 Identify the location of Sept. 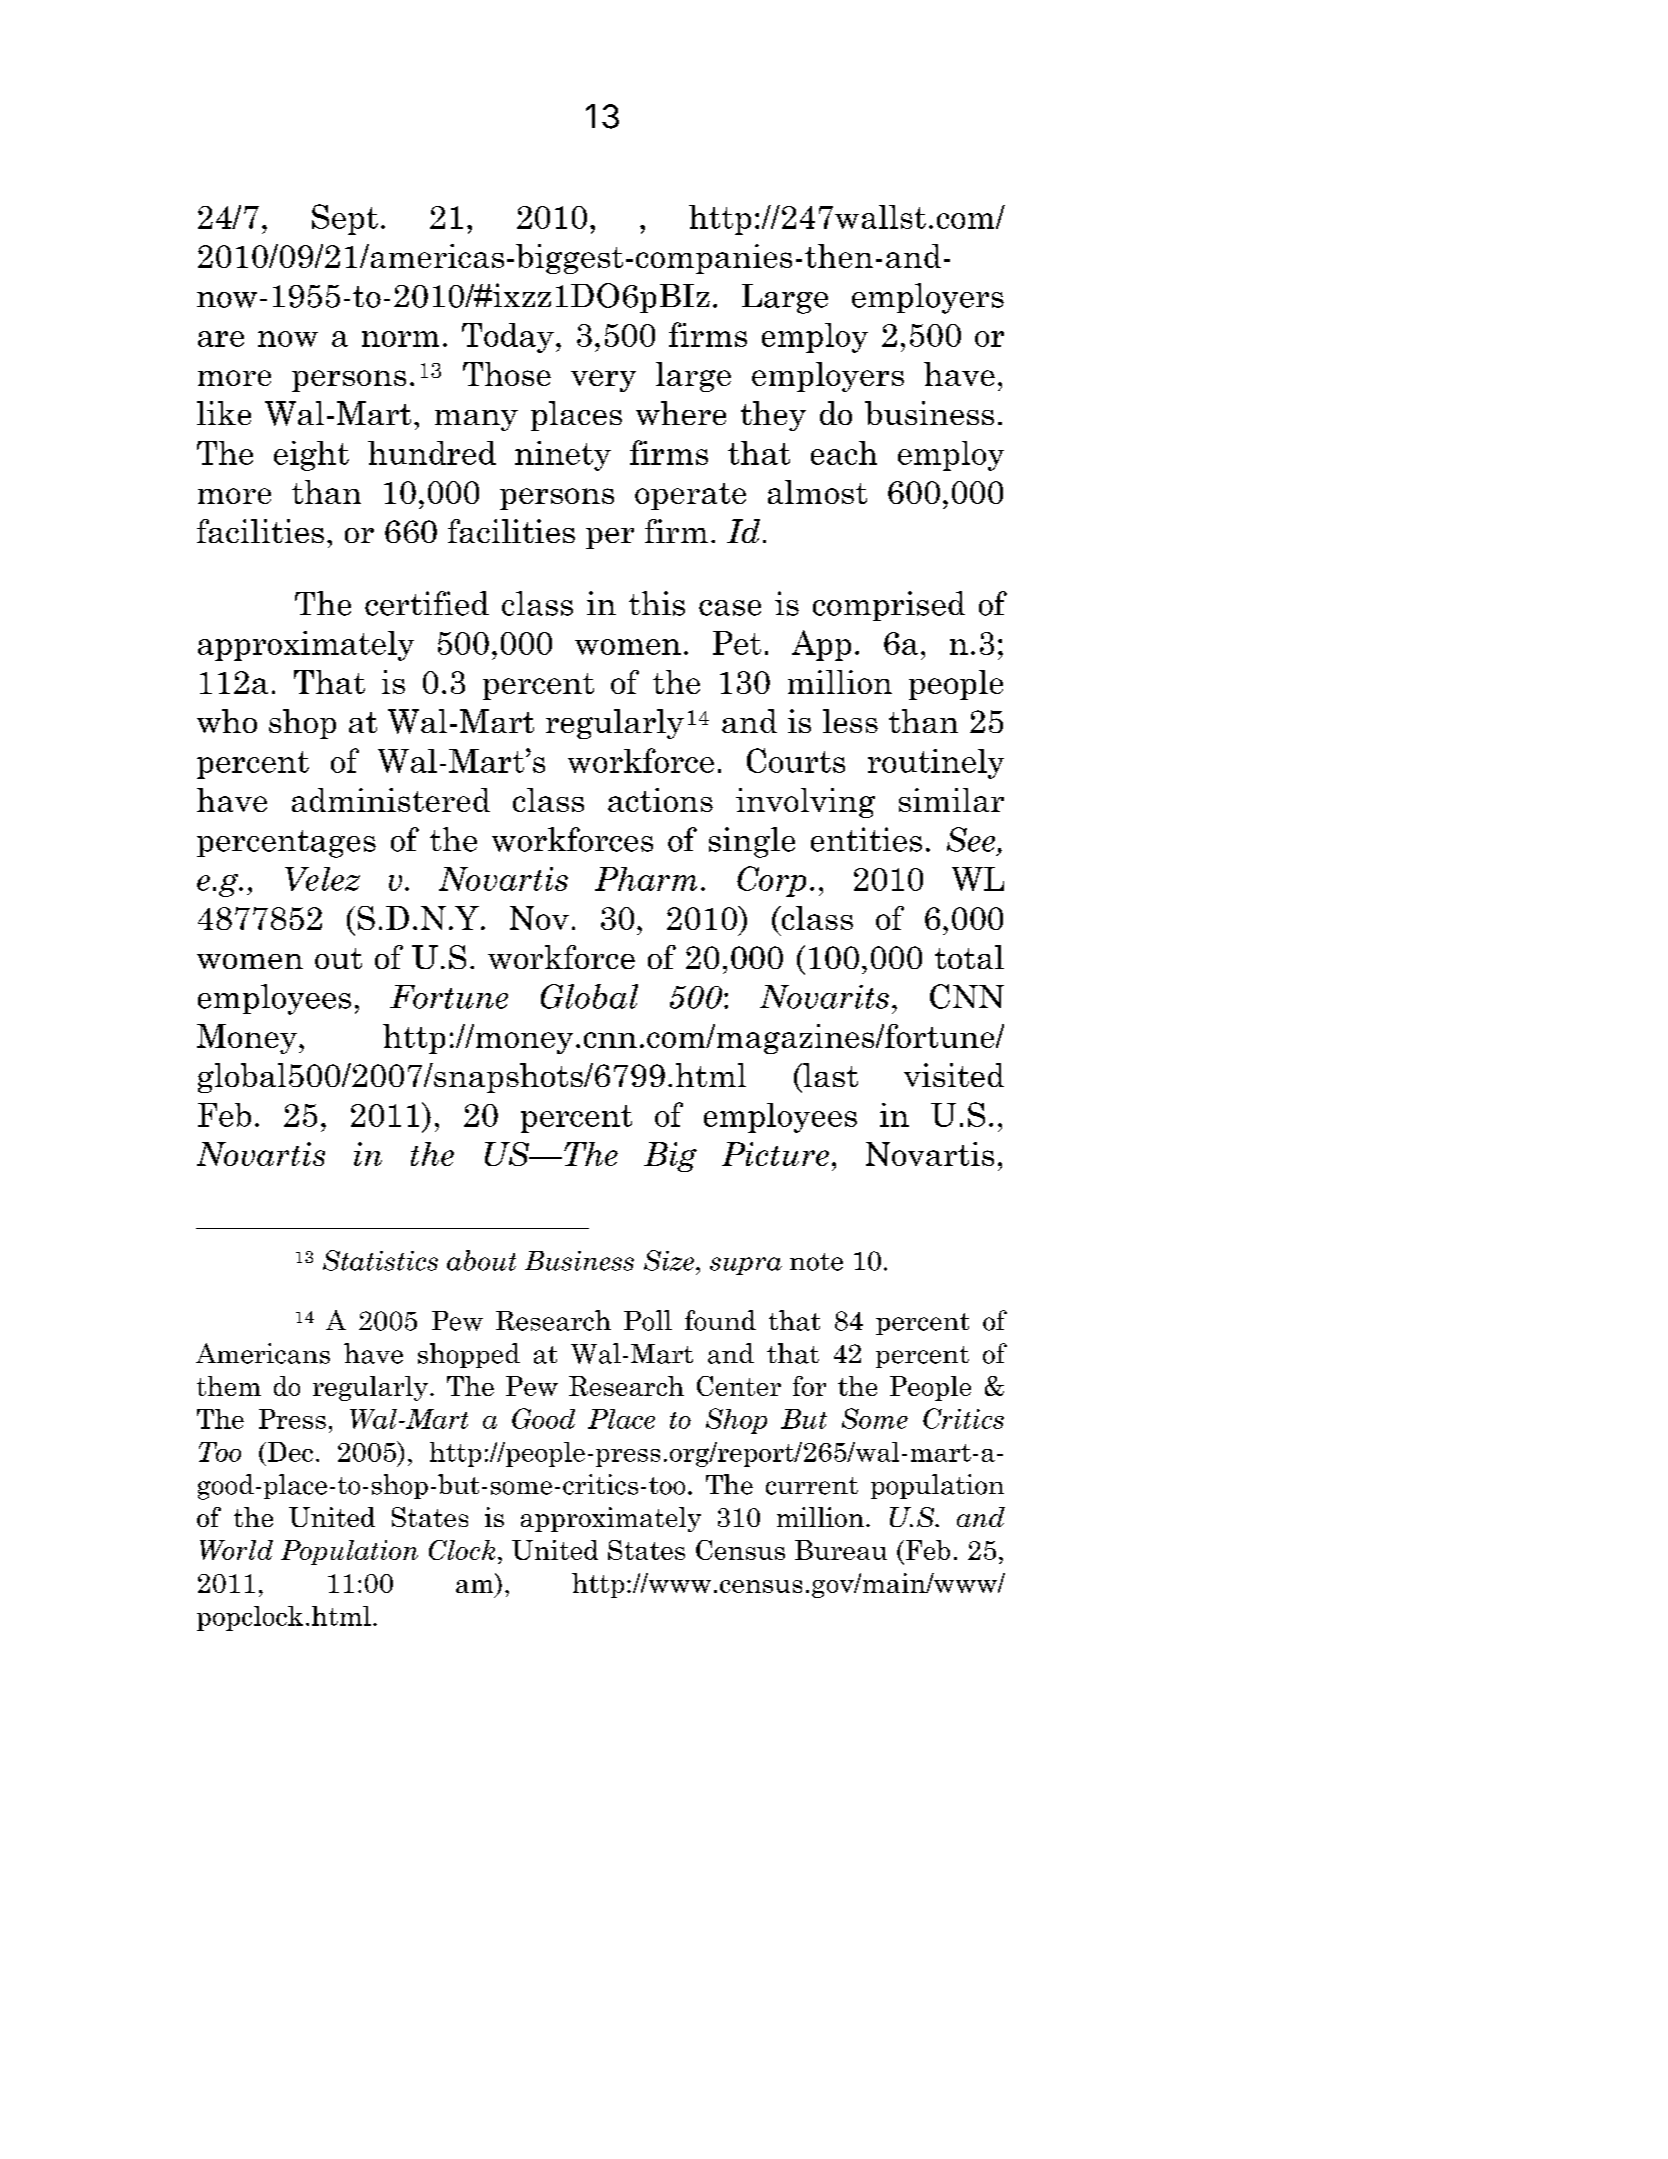
(345, 219).
